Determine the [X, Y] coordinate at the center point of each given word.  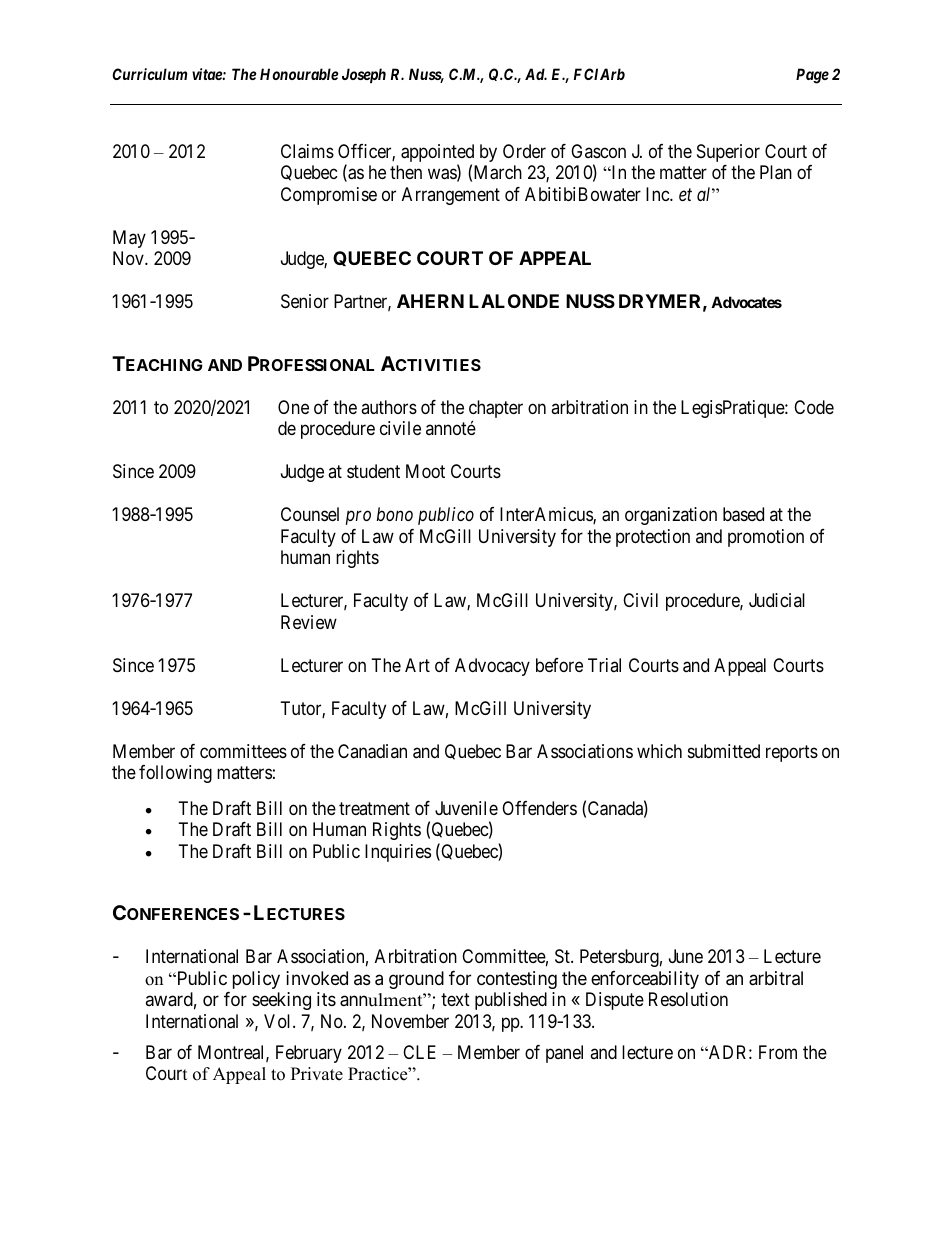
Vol [279, 1021]
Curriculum [149, 74]
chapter [496, 410]
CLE [419, 1052]
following [175, 774]
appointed [437, 154]
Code [814, 407]
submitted [724, 751]
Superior [728, 153]
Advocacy [492, 667]
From [778, 1052]
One [293, 407]
